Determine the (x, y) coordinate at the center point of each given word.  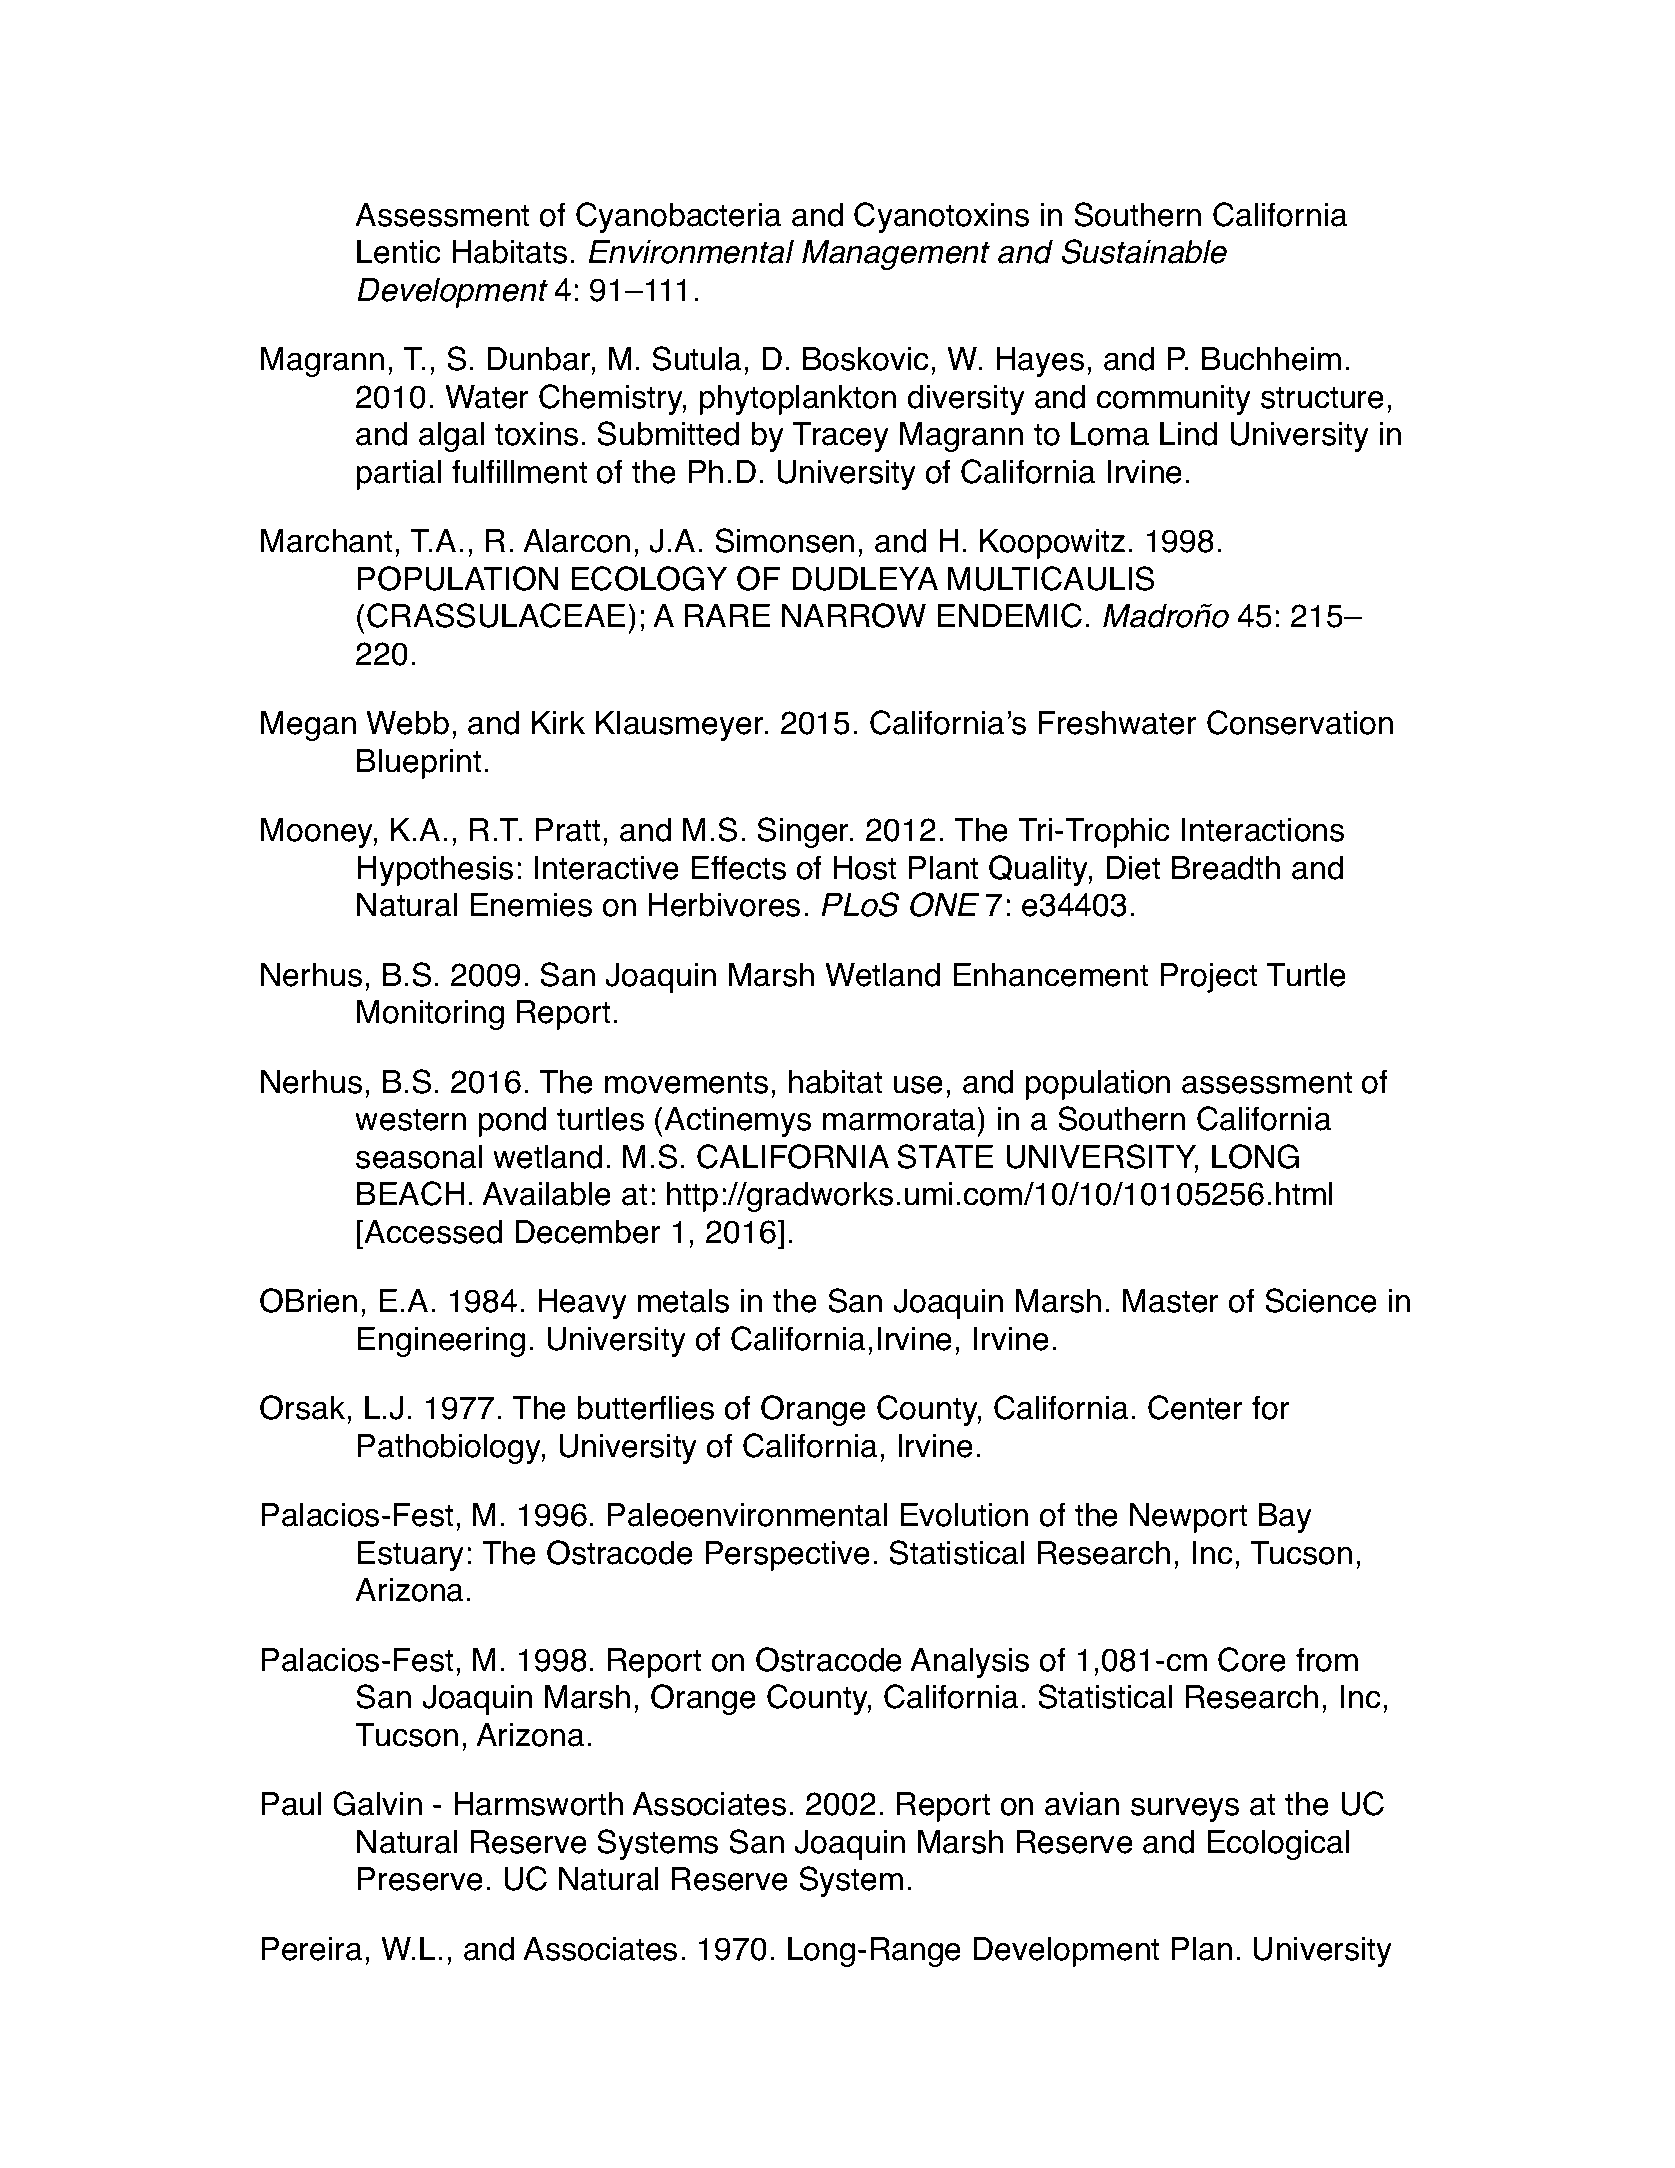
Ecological (1278, 1845)
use (918, 1084)
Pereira (311, 1949)
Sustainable (1144, 251)
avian (1082, 1804)
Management (896, 255)
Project (1208, 978)
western (410, 1119)
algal (451, 437)
